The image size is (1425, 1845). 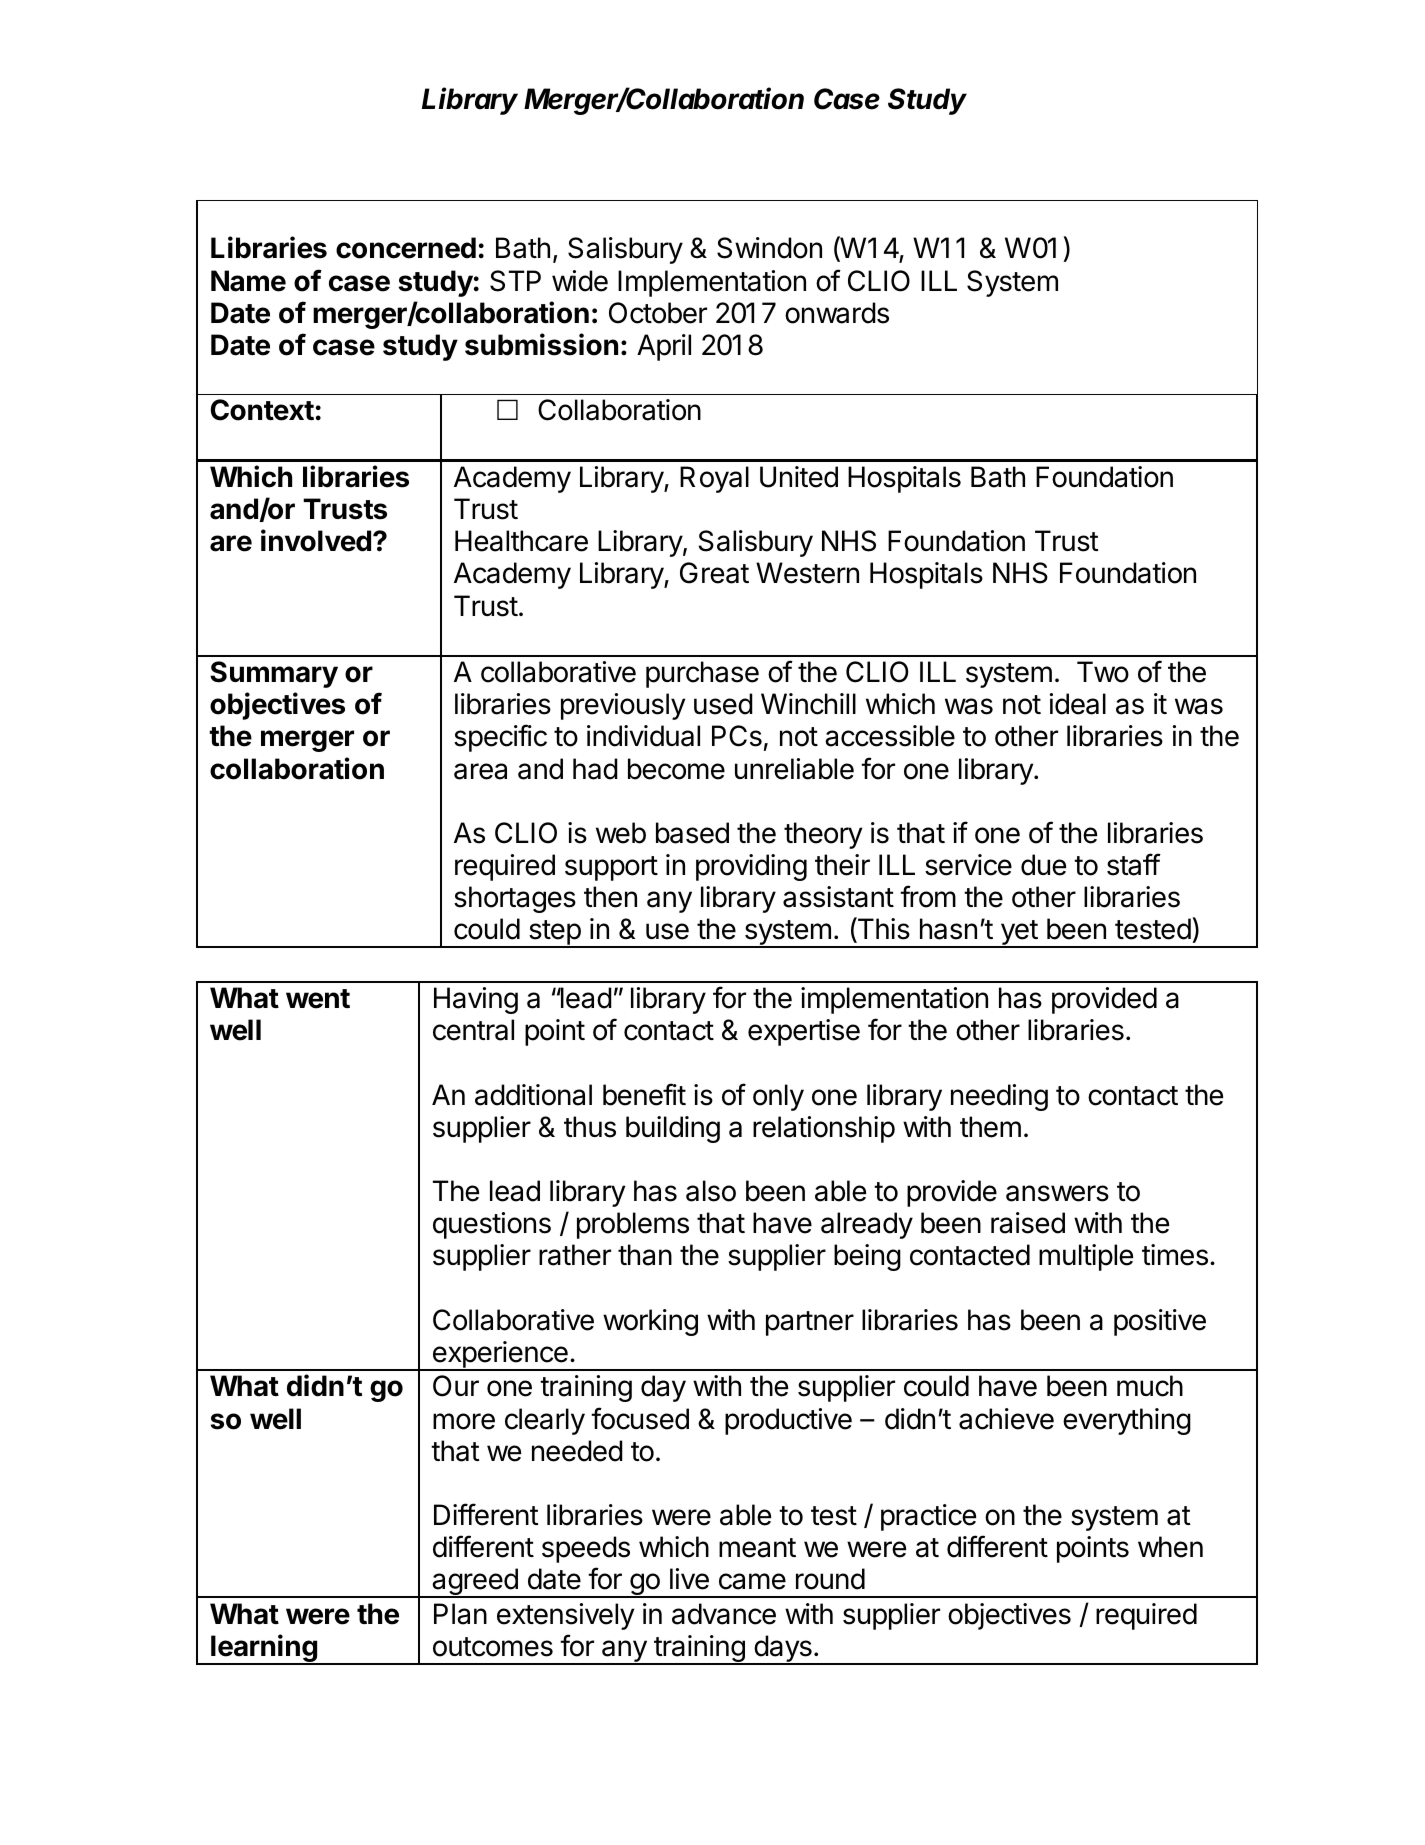 What do you see at coordinates (1018, 934) in the screenshot?
I see `yet` at bounding box center [1018, 934].
